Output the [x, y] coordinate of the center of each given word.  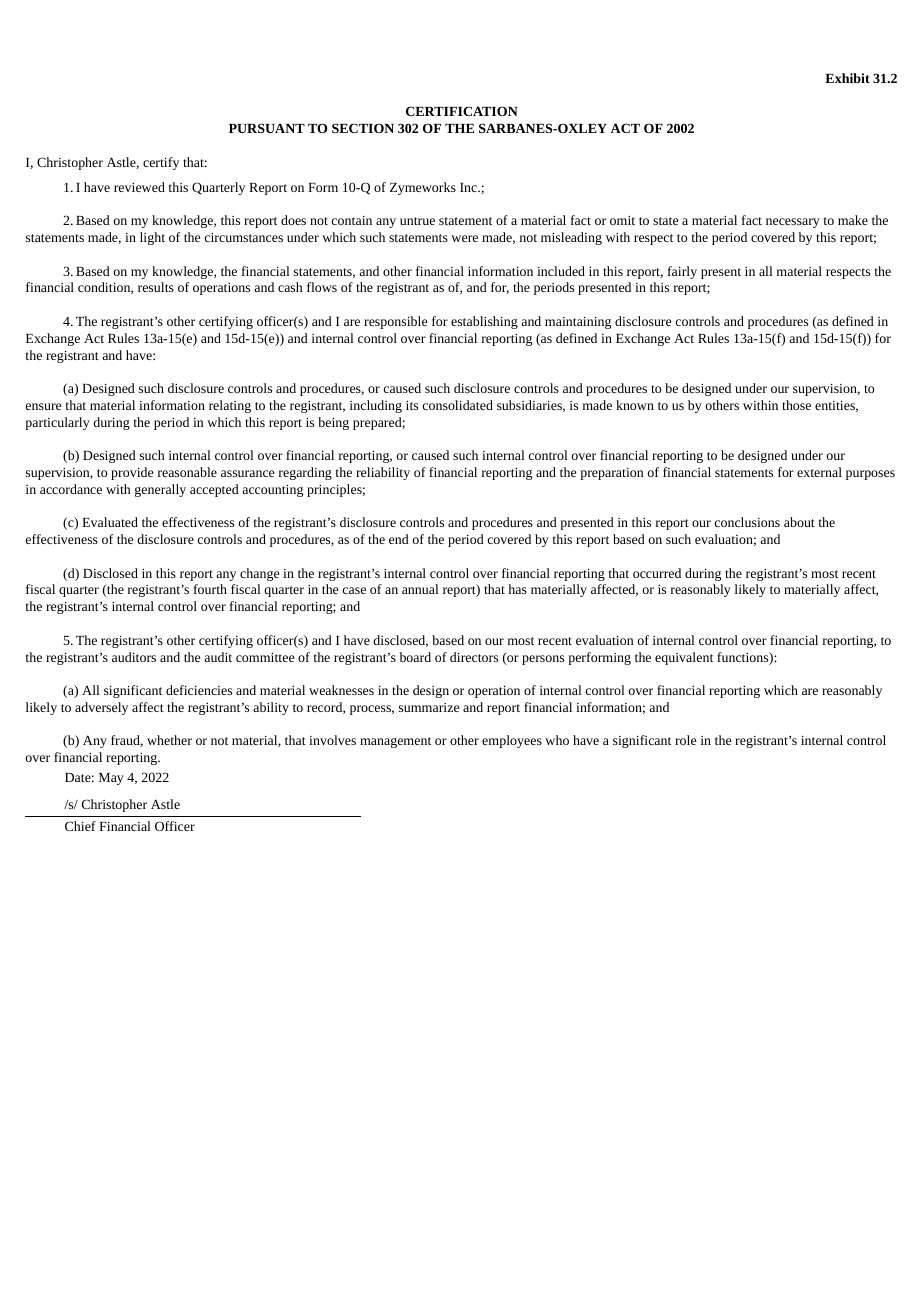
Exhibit [847, 78]
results [156, 287]
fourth [210, 589]
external [819, 472]
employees [512, 741]
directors [474, 657]
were [464, 238]
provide [132, 473]
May [111, 779]
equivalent [684, 658]
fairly [682, 272]
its [412, 405]
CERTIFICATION [462, 111]
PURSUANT [267, 128]
